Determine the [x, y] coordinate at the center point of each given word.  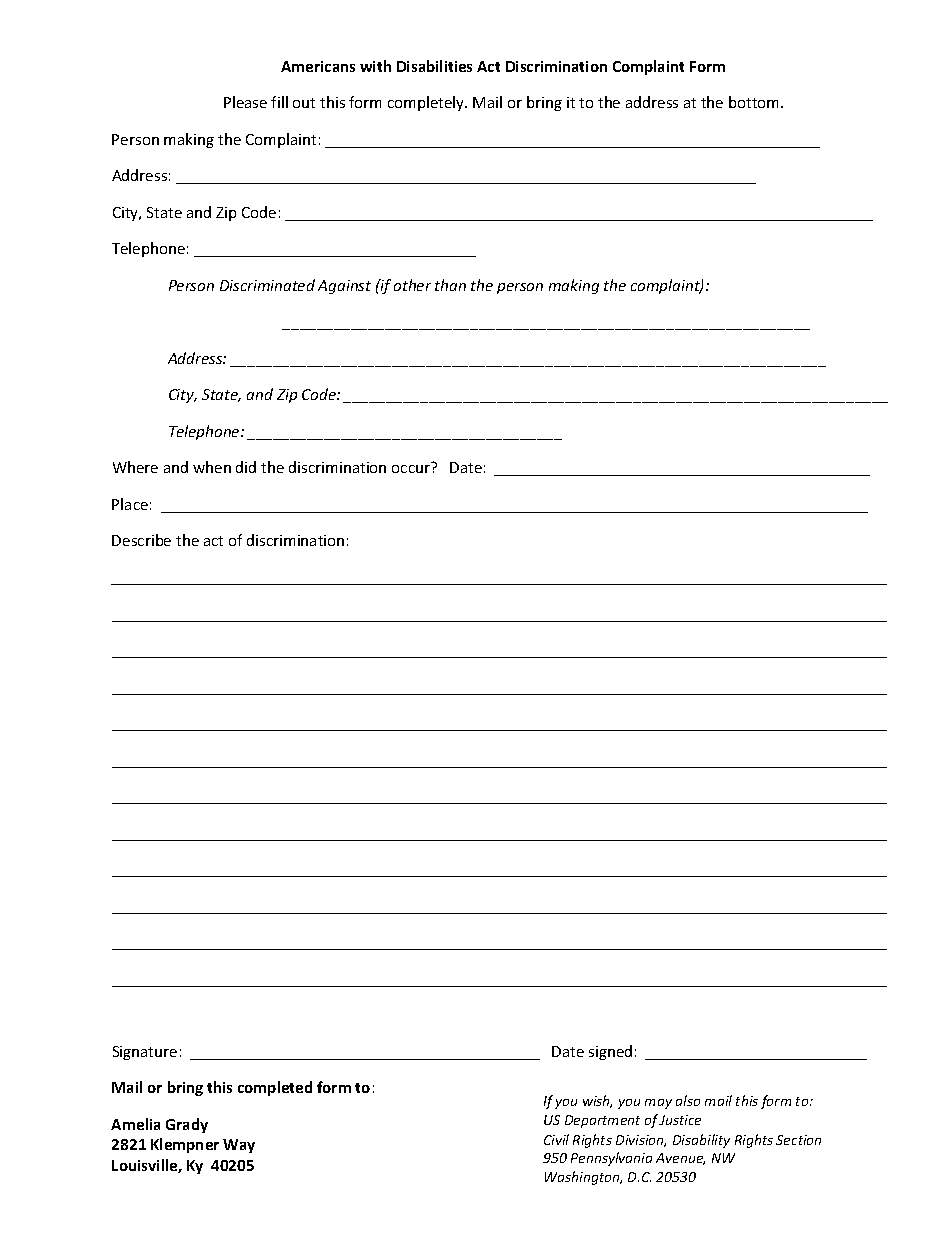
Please [245, 102]
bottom [755, 102]
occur [411, 469]
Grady [187, 1125]
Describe [141, 540]
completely [427, 103]
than [450, 285]
